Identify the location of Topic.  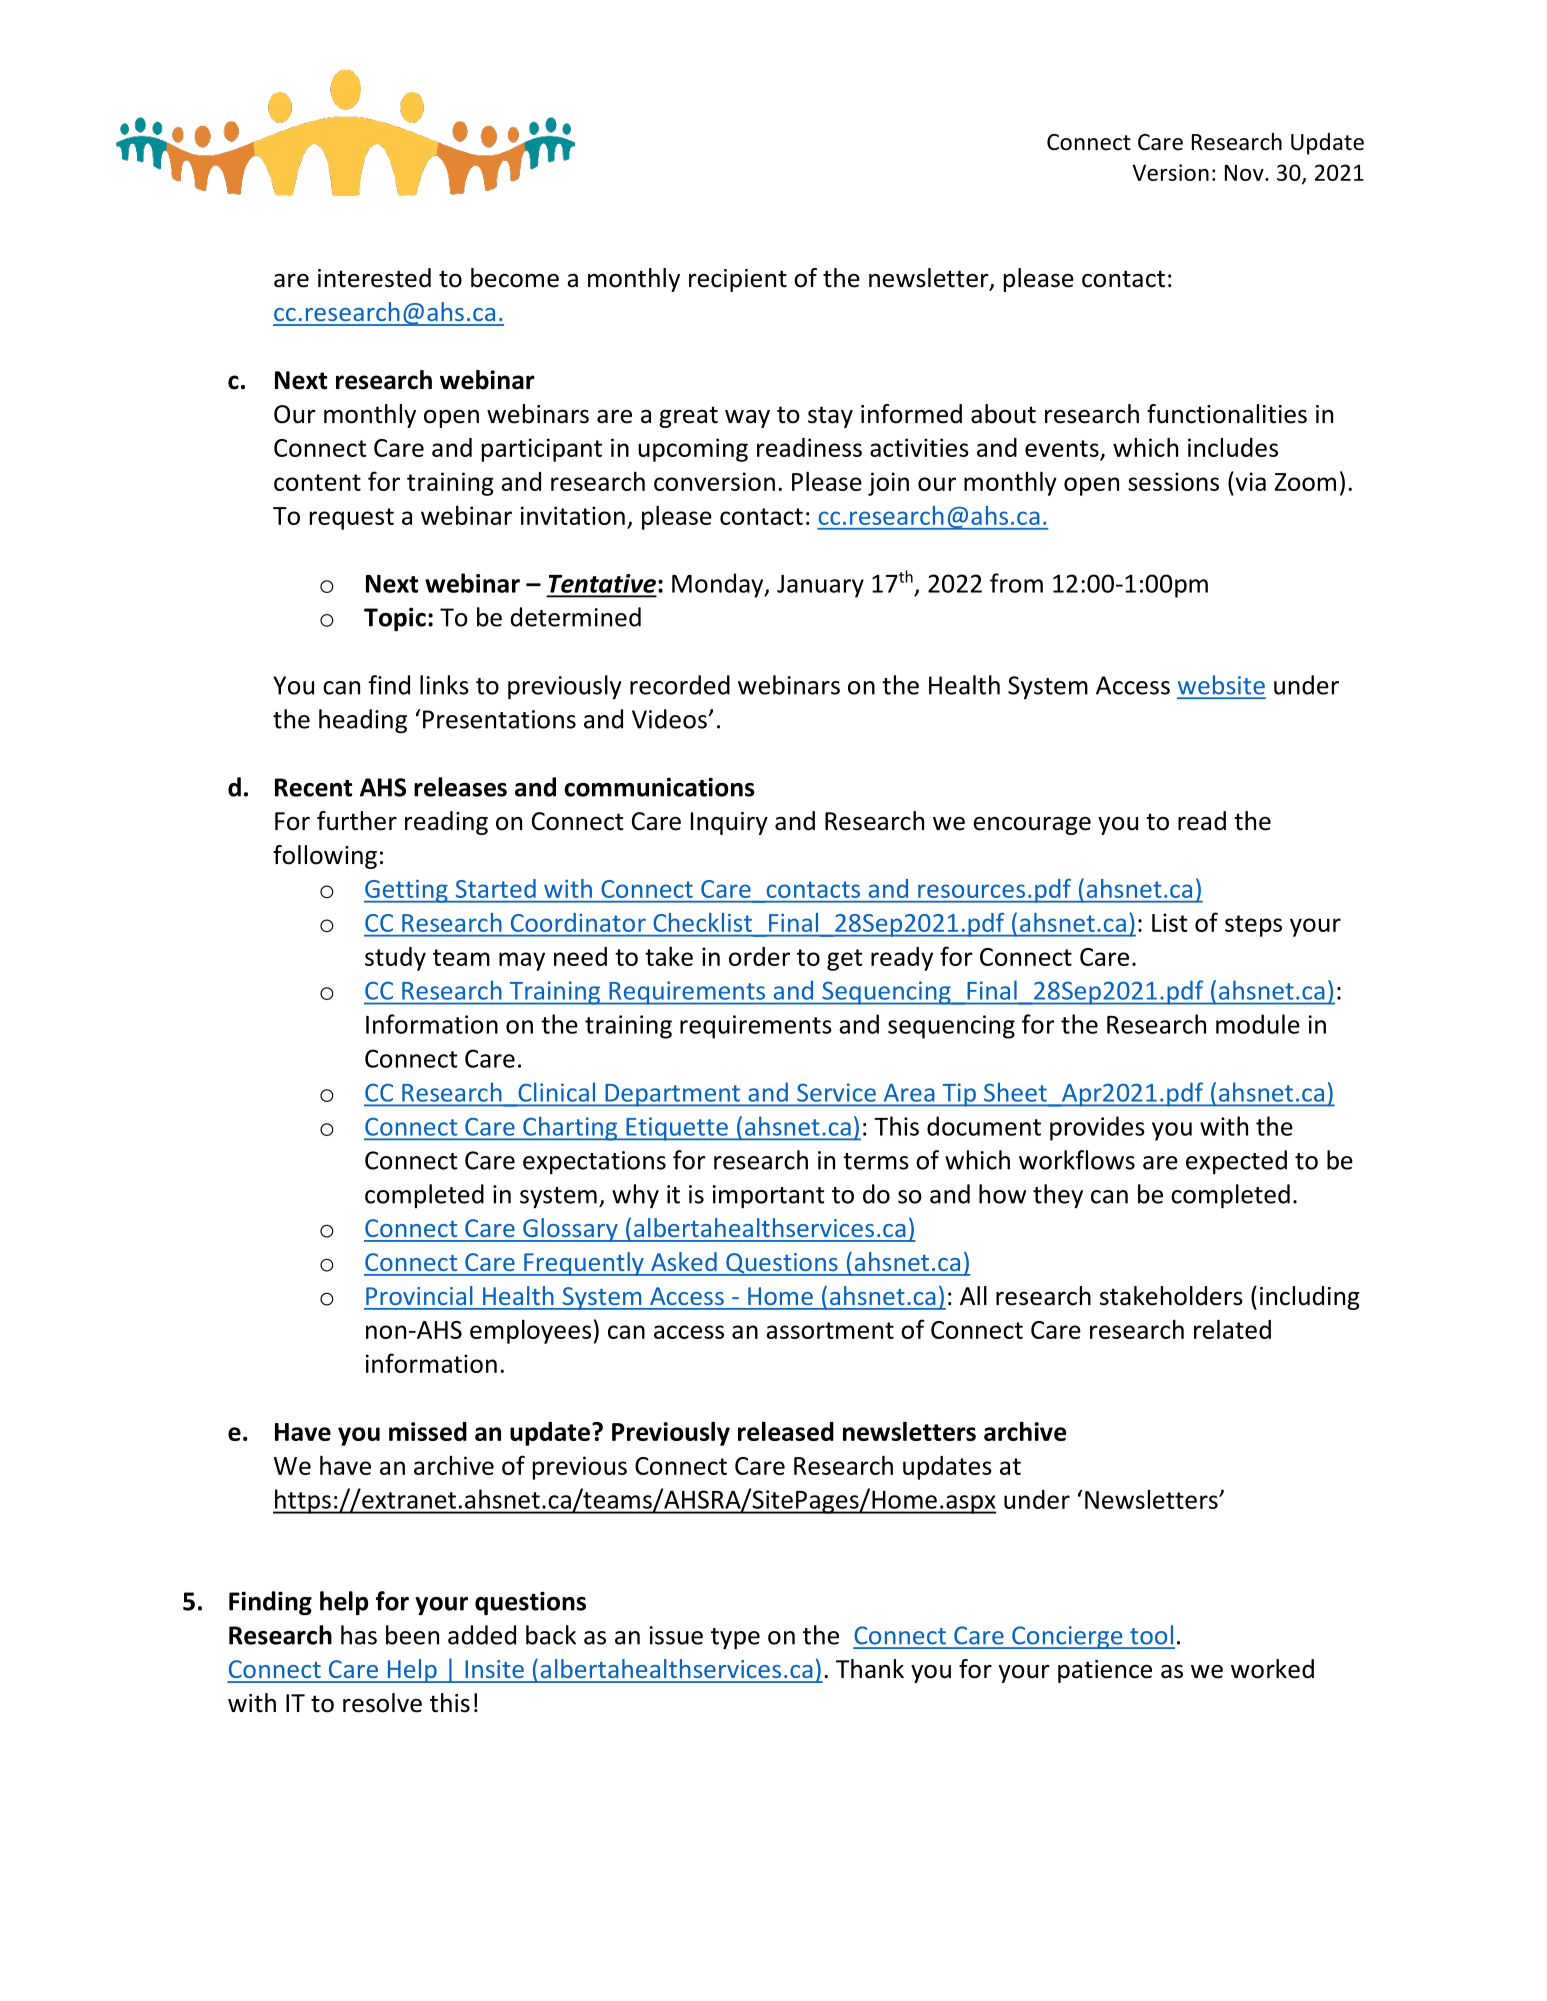
(395, 619).
